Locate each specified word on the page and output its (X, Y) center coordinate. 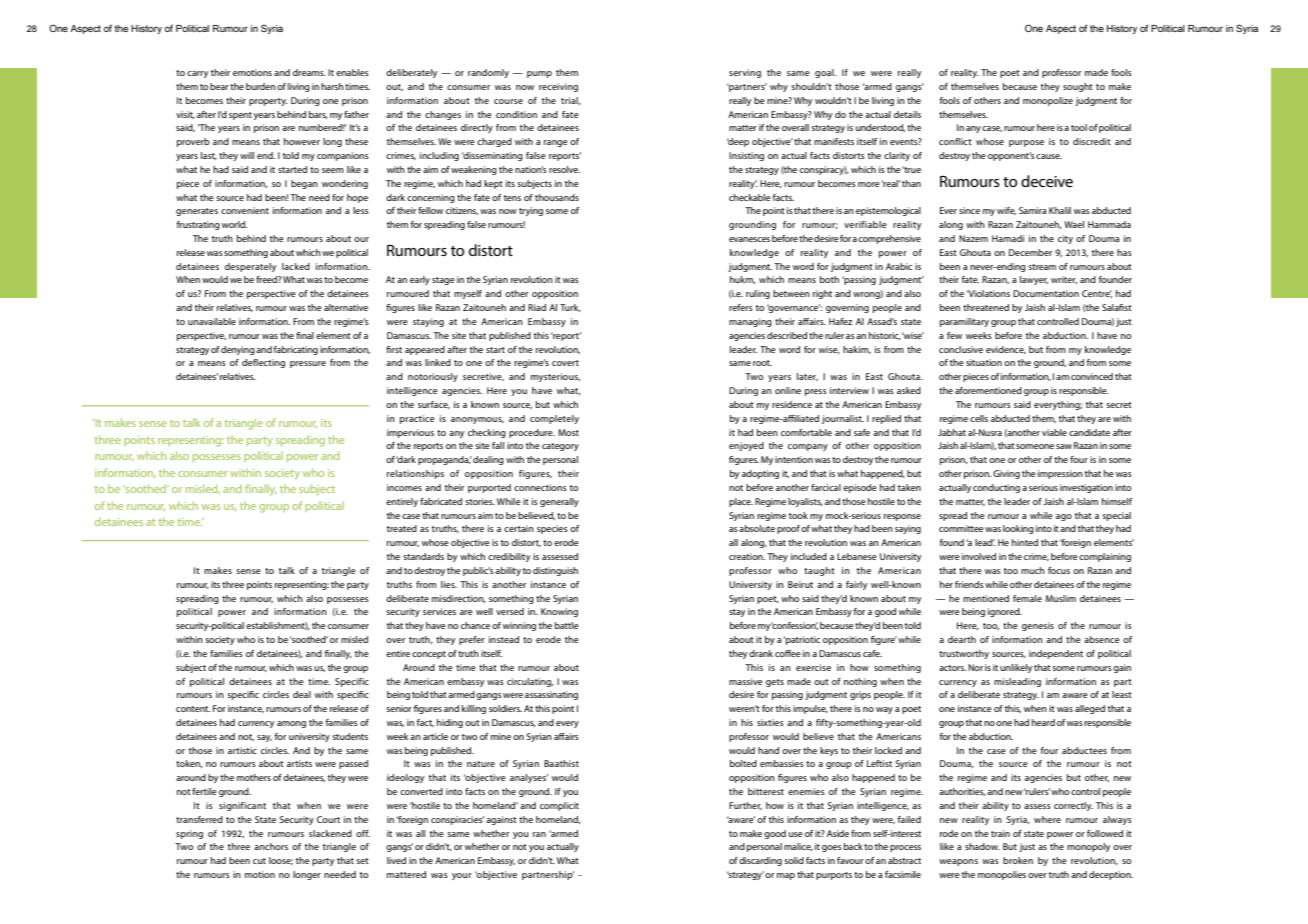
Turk (570, 308)
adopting (760, 474)
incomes (404, 487)
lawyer (1034, 280)
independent (1056, 654)
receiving (558, 87)
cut (259, 861)
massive (746, 681)
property (268, 102)
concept (429, 655)
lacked (296, 266)
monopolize (1048, 101)
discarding (760, 861)
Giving (1006, 474)
